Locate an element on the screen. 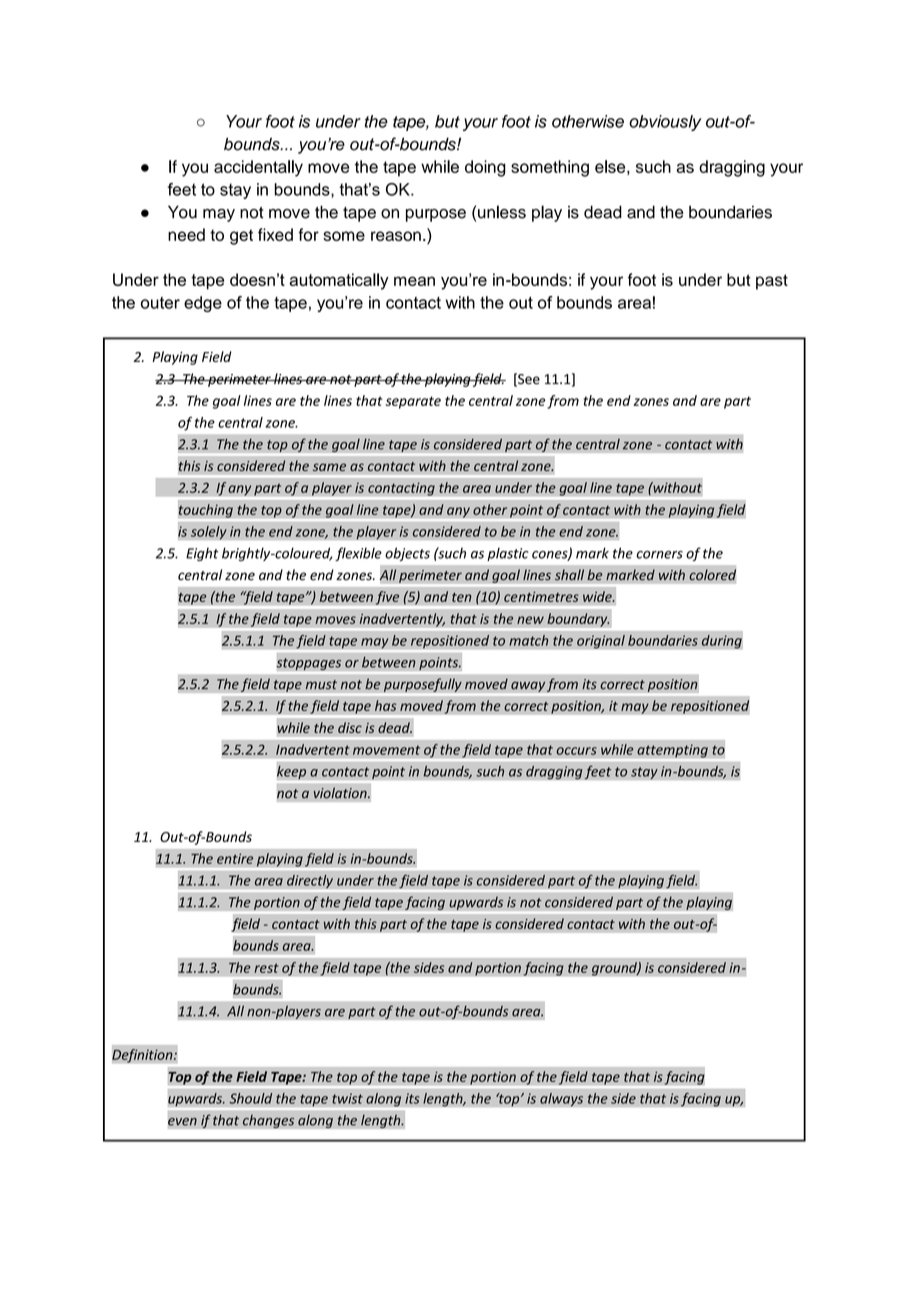 This screenshot has height=1307, width=924. has is located at coordinates (386, 705).
